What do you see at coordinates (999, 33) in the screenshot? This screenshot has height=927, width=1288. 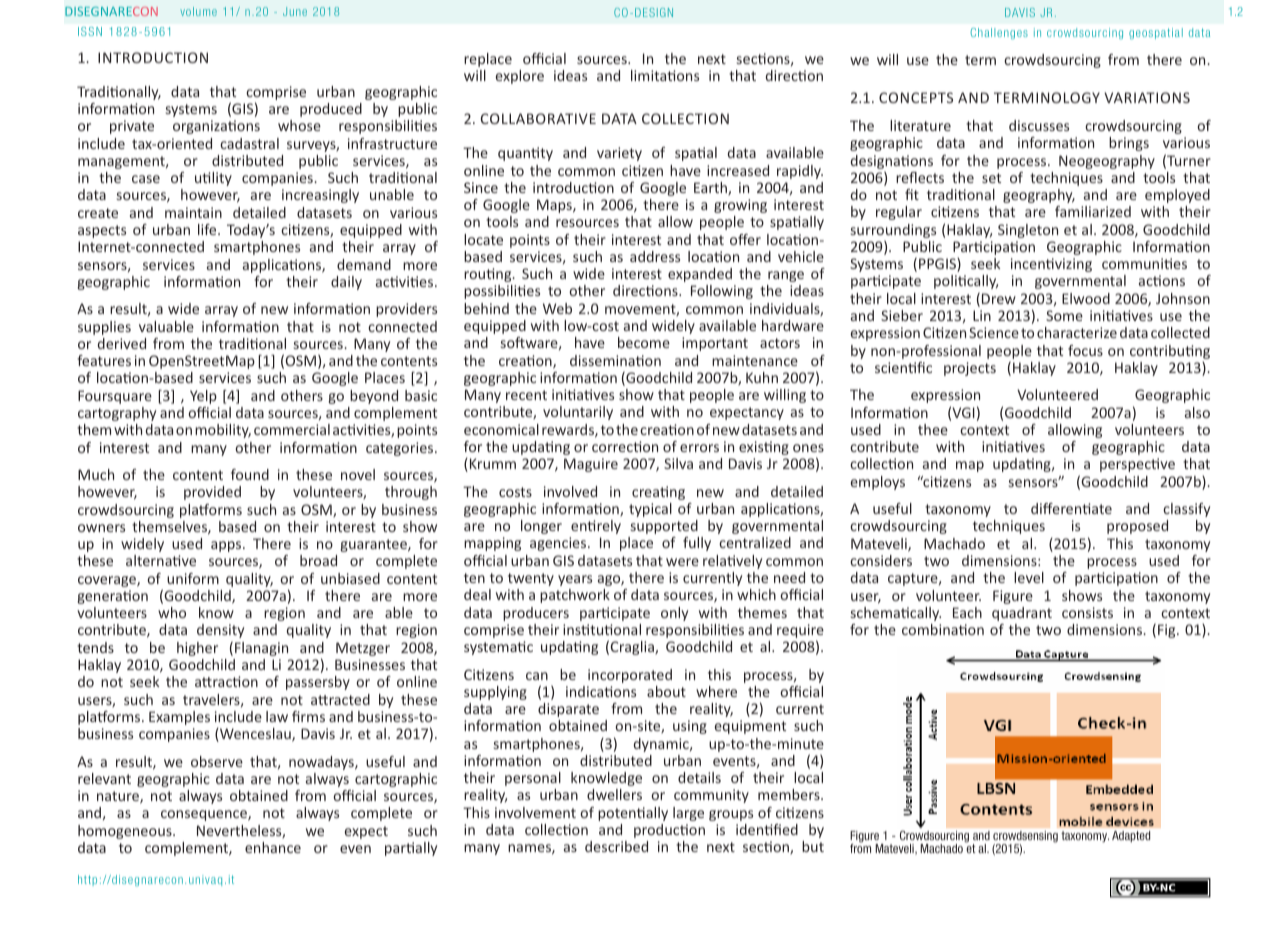 I see `Challenges` at bounding box center [999, 33].
